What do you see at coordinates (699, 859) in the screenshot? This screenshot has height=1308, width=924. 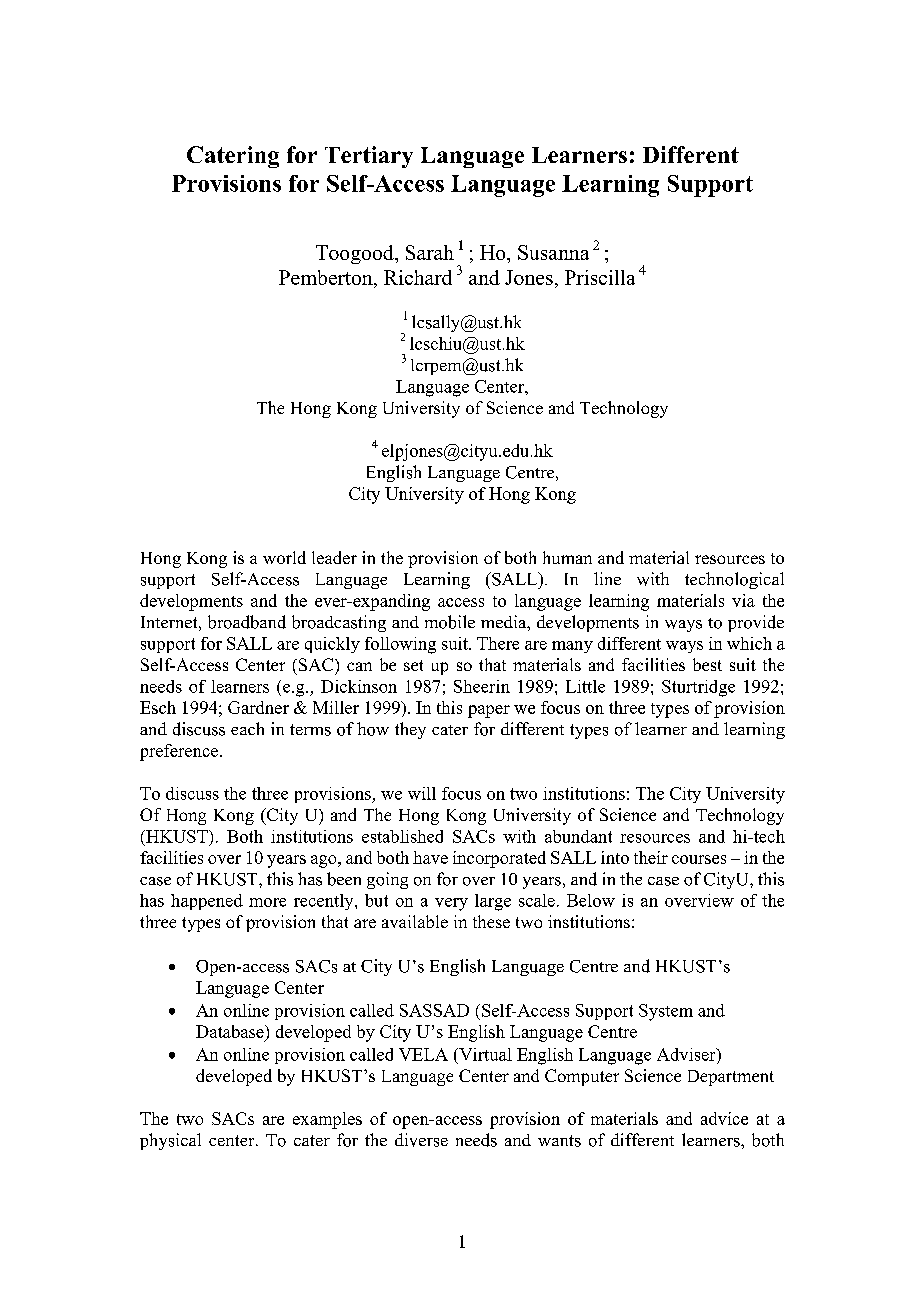 I see `courses` at bounding box center [699, 859].
